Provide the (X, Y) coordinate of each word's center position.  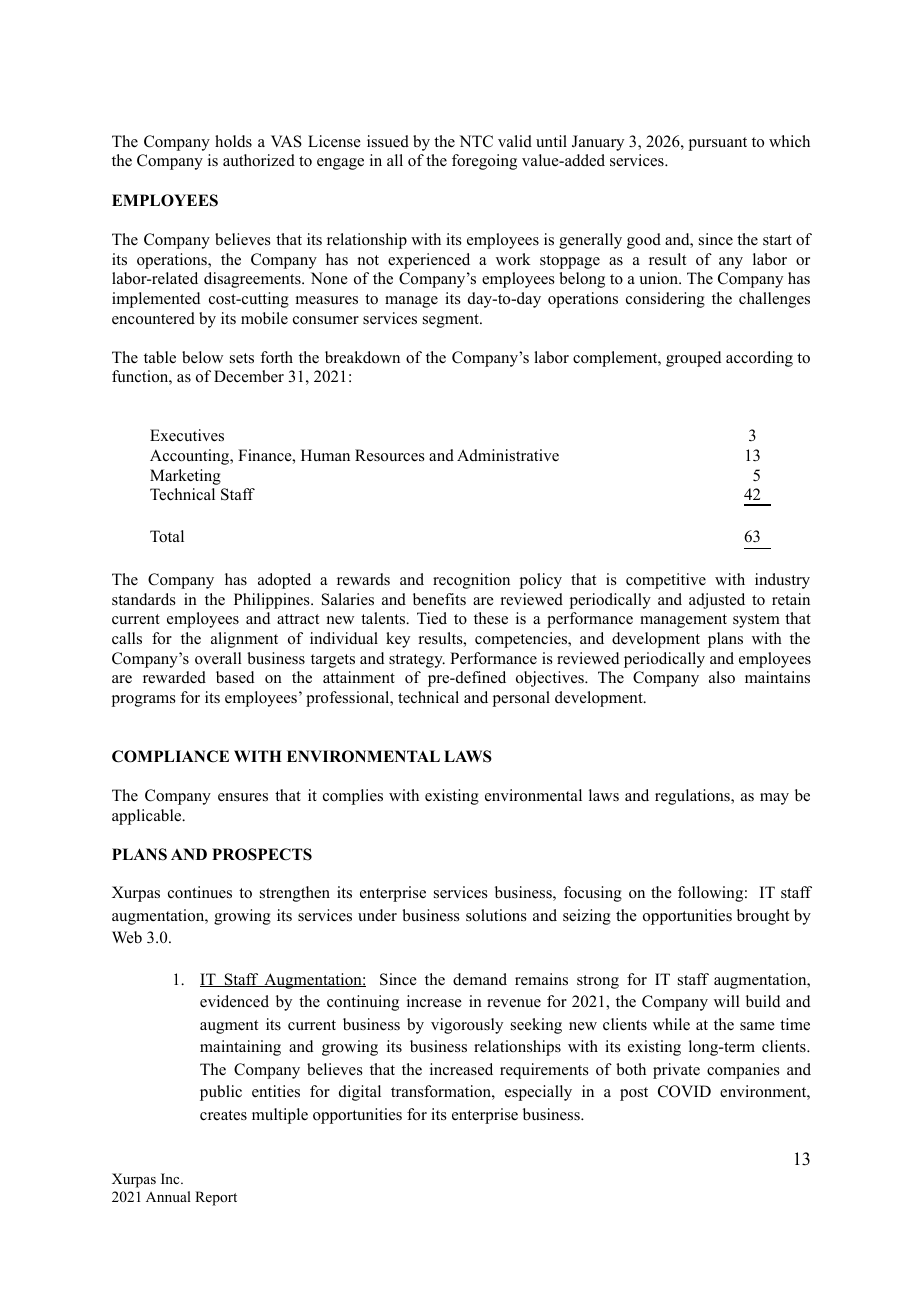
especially (538, 1093)
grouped (694, 359)
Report (216, 1198)
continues (200, 892)
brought (763, 917)
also (722, 677)
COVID (684, 1091)
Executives (187, 435)
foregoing (484, 162)
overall (218, 658)
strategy (417, 661)
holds (233, 141)
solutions (496, 915)
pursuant (718, 144)
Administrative (508, 455)
